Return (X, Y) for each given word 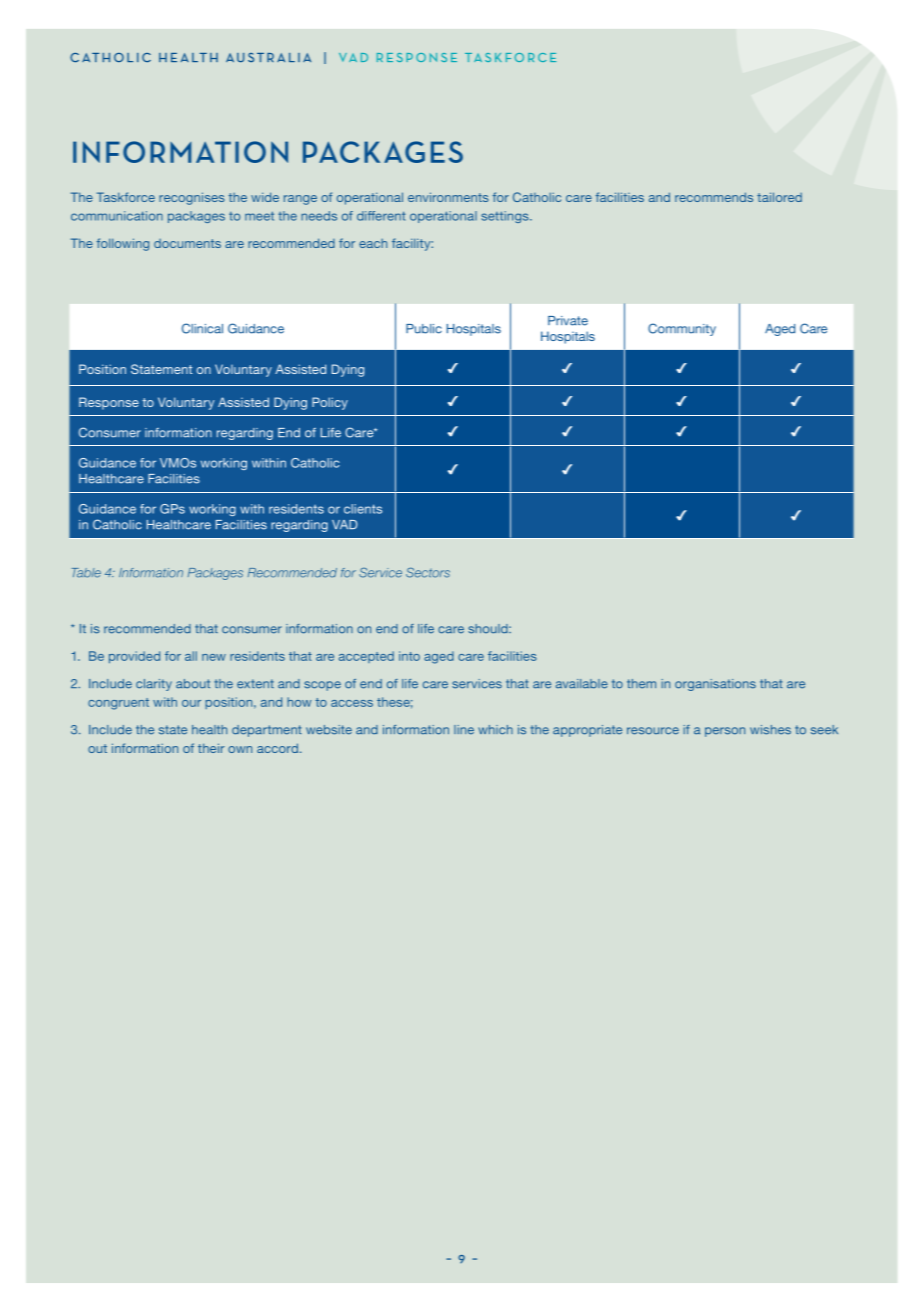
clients (363, 509)
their (211, 748)
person (725, 732)
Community (682, 329)
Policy (330, 403)
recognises (192, 198)
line (464, 730)
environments (448, 197)
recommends (714, 197)
